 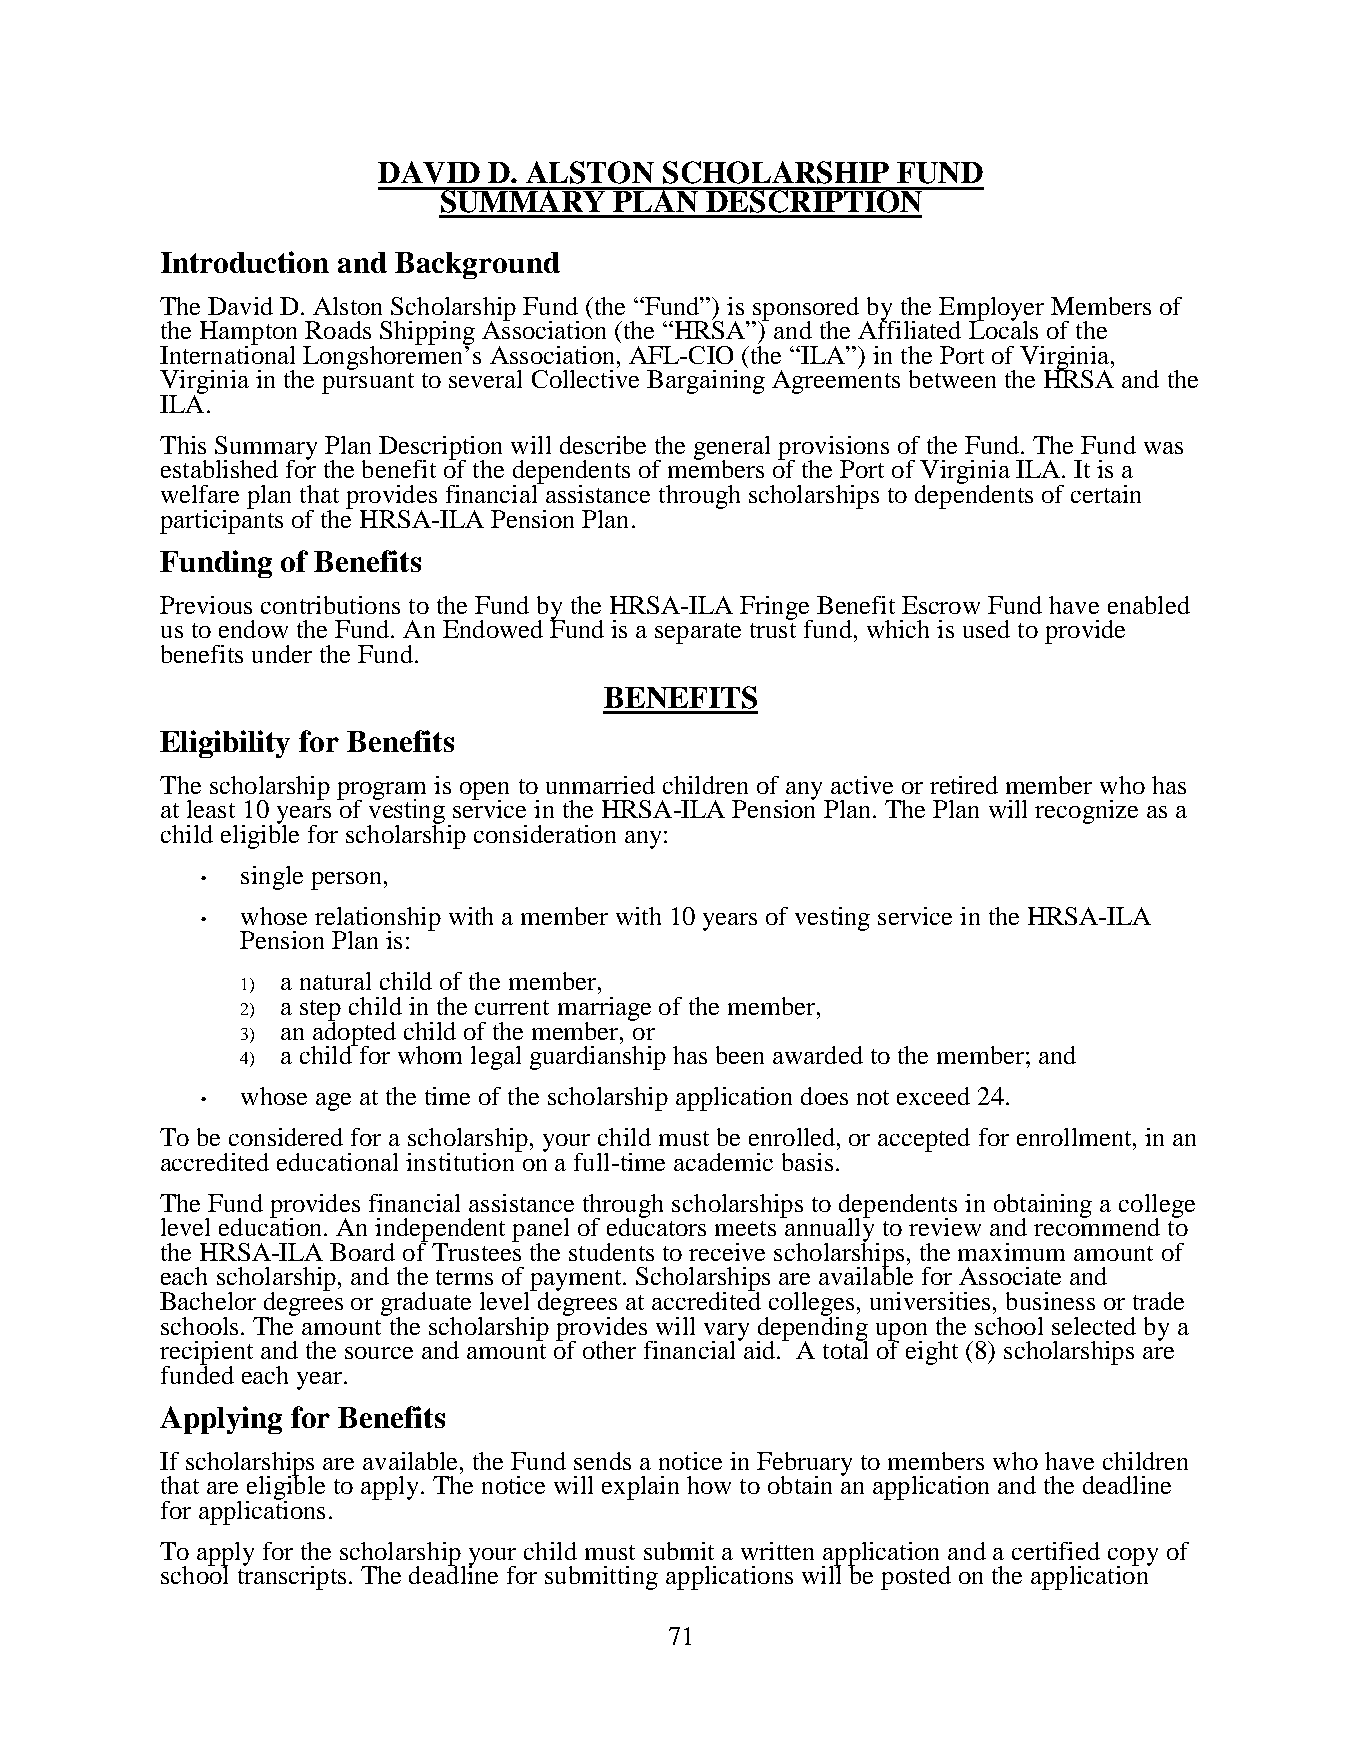 What do you see at coordinates (991, 310) in the screenshot?
I see `Employer` at bounding box center [991, 310].
